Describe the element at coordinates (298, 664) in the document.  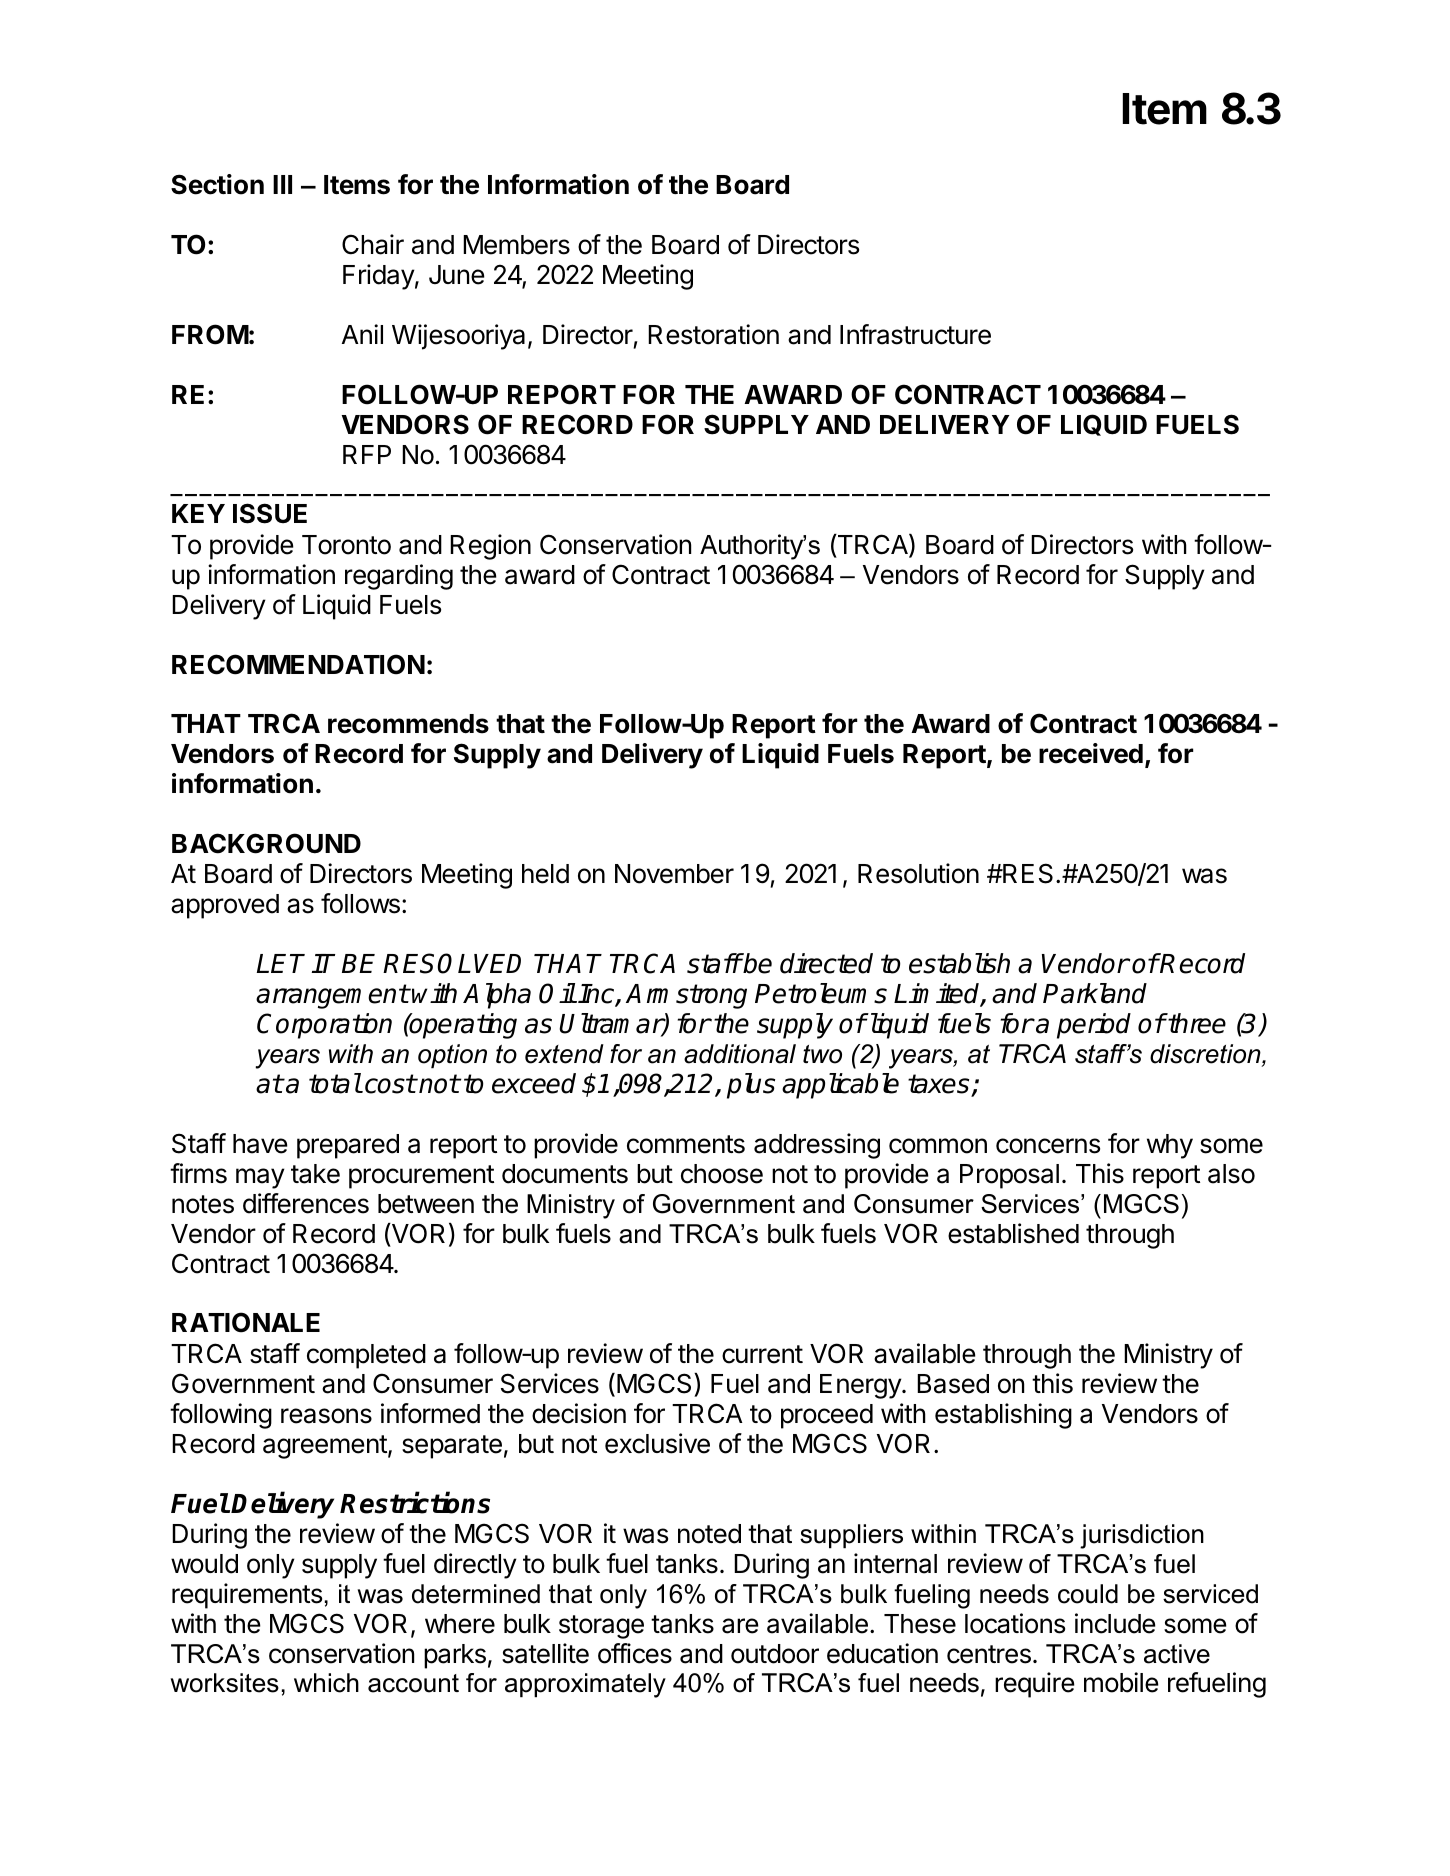
I see `RECOMMENDATION` at that location.
